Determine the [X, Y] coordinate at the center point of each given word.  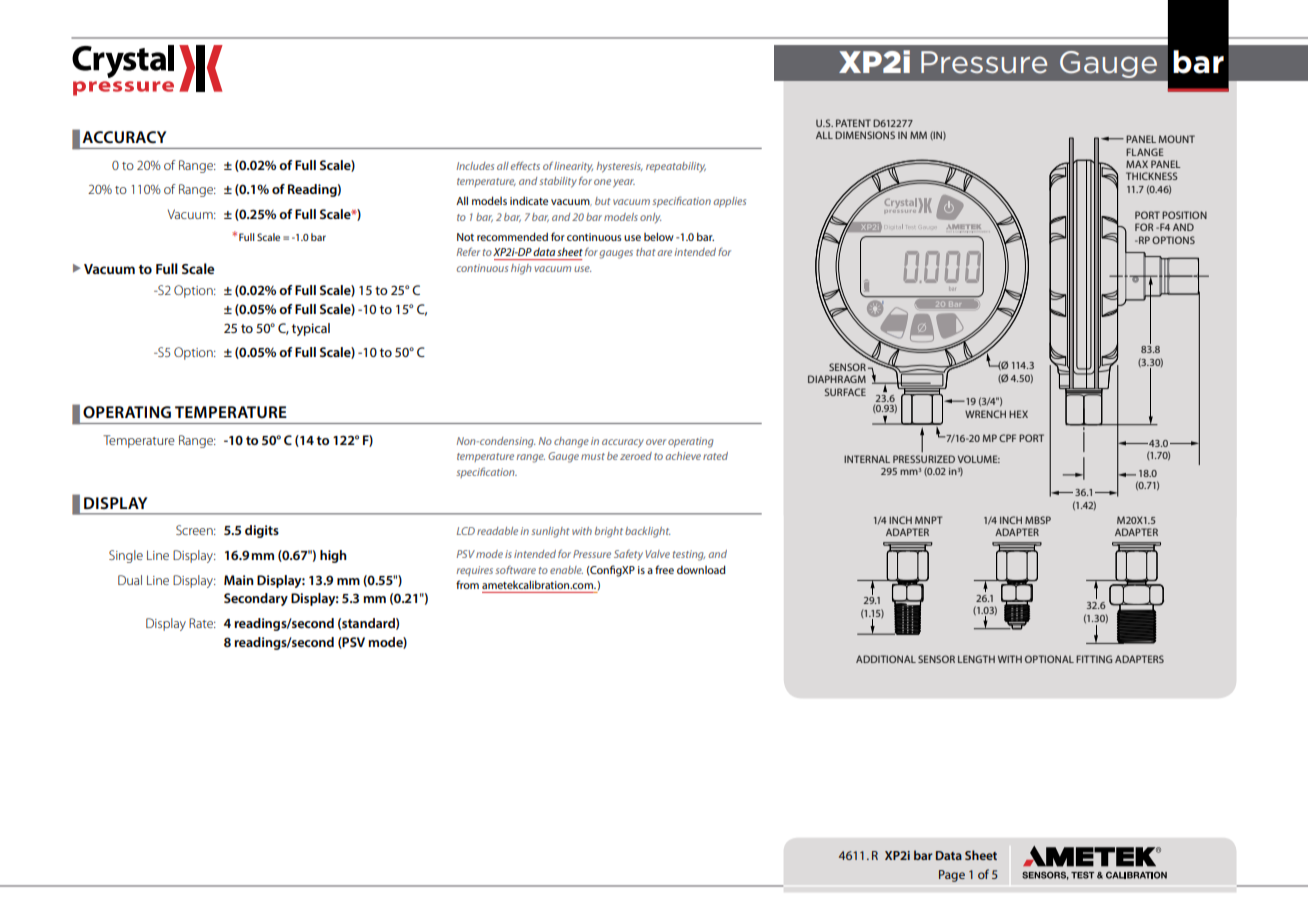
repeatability [676, 167]
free [664, 569]
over [656, 442]
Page [952, 876]
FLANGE [1145, 152]
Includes [475, 166]
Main [239, 580]
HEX [1018, 414]
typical [311, 329]
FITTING [1094, 659]
